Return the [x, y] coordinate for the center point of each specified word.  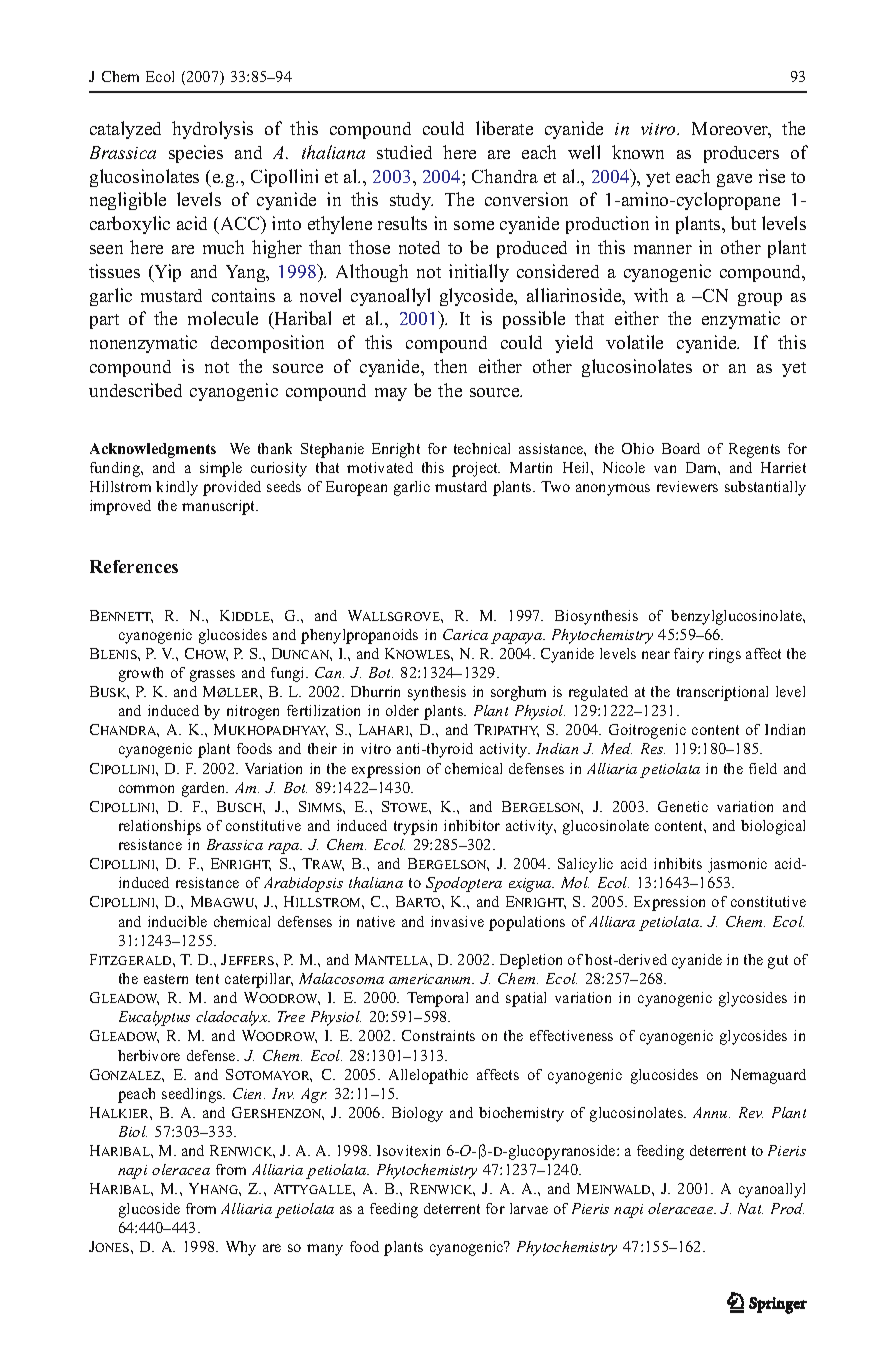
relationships [160, 827]
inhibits [678, 863]
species [196, 154]
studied [404, 152]
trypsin [415, 827]
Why [241, 1248]
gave [734, 180]
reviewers [687, 486]
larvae [529, 1208]
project [476, 469]
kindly [177, 488]
